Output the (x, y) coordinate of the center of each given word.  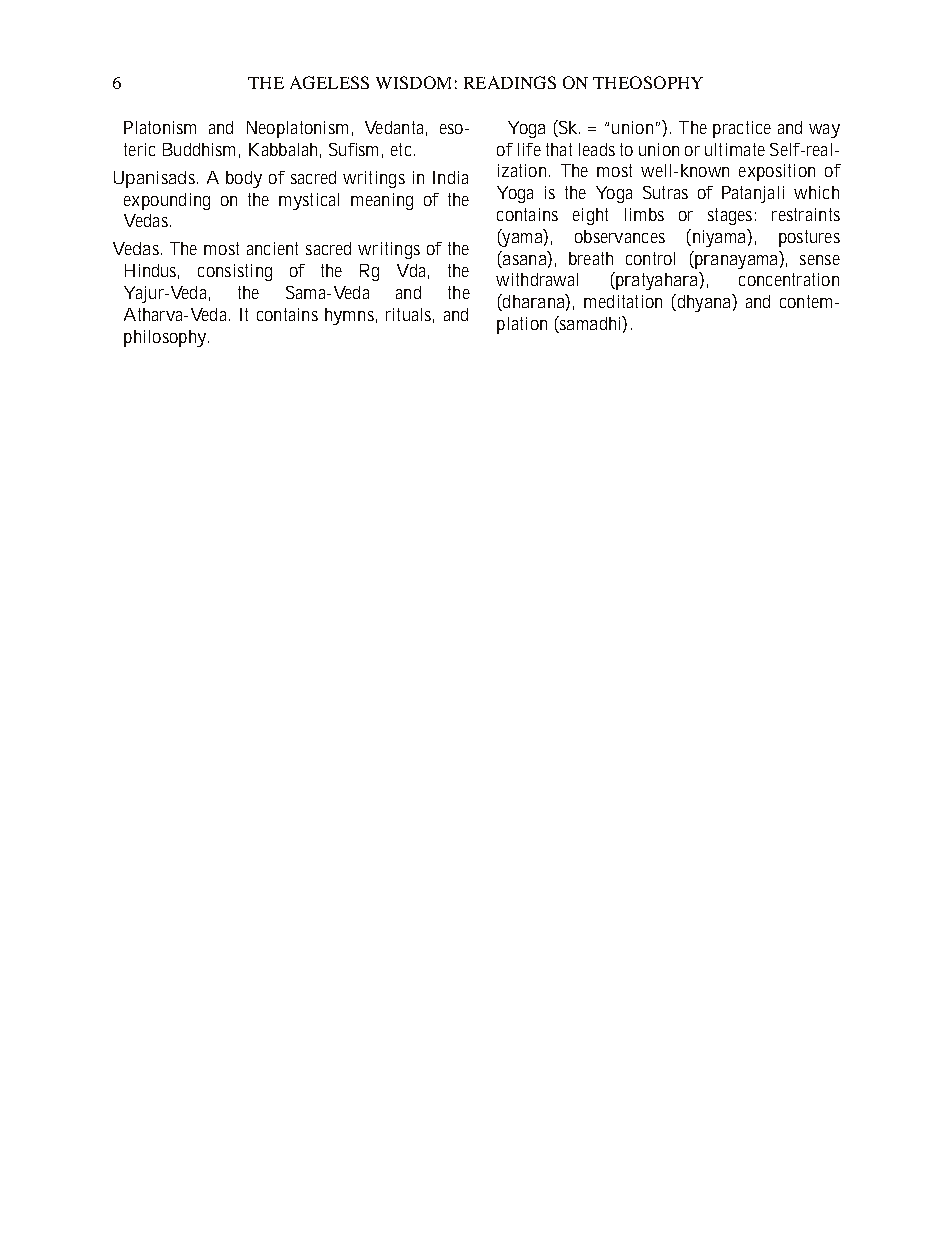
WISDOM (413, 82)
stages (732, 216)
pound (164, 201)
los (161, 336)
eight (590, 216)
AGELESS (329, 82)
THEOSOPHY (648, 82)
